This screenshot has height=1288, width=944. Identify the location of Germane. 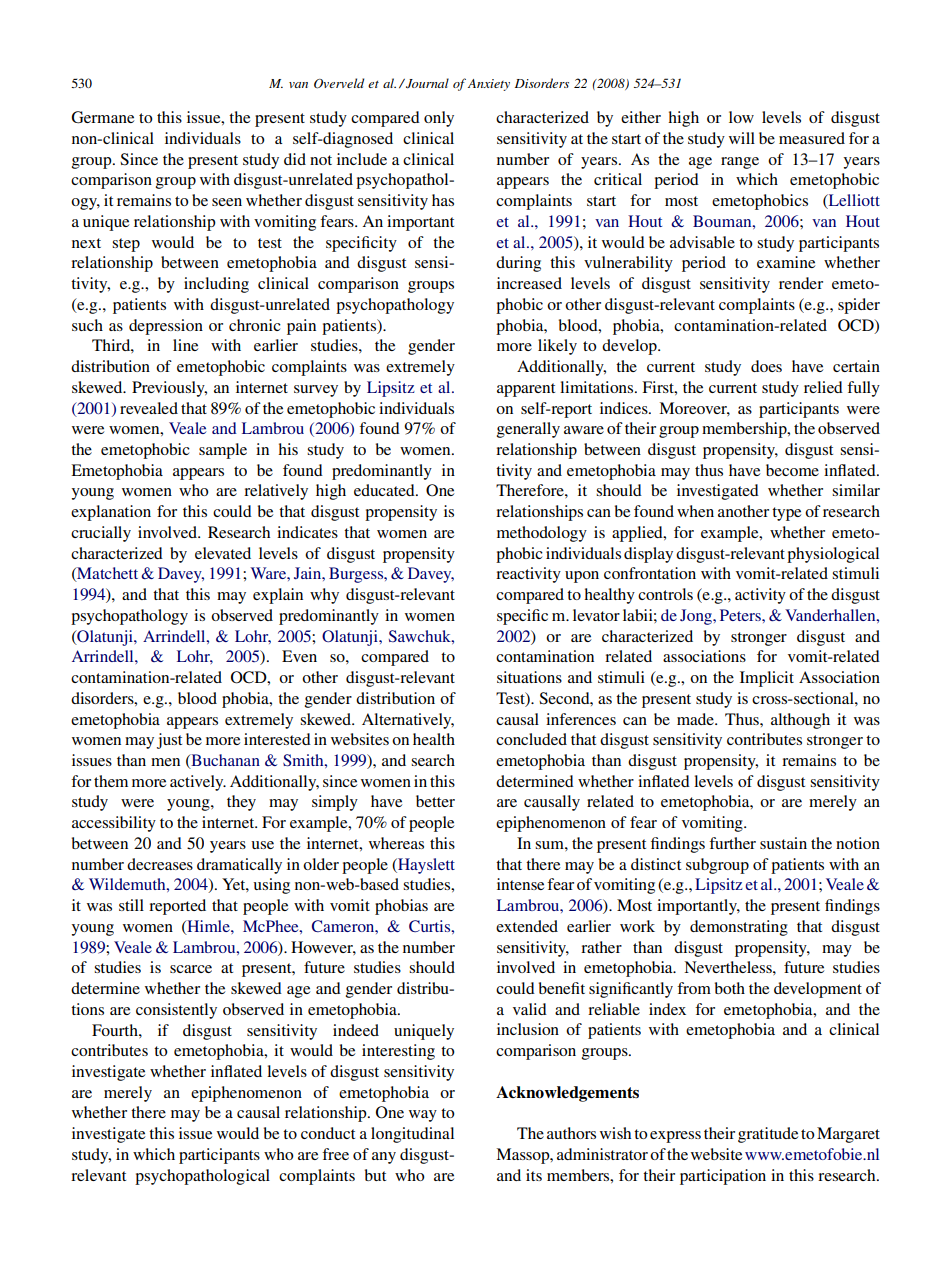
(102, 117).
